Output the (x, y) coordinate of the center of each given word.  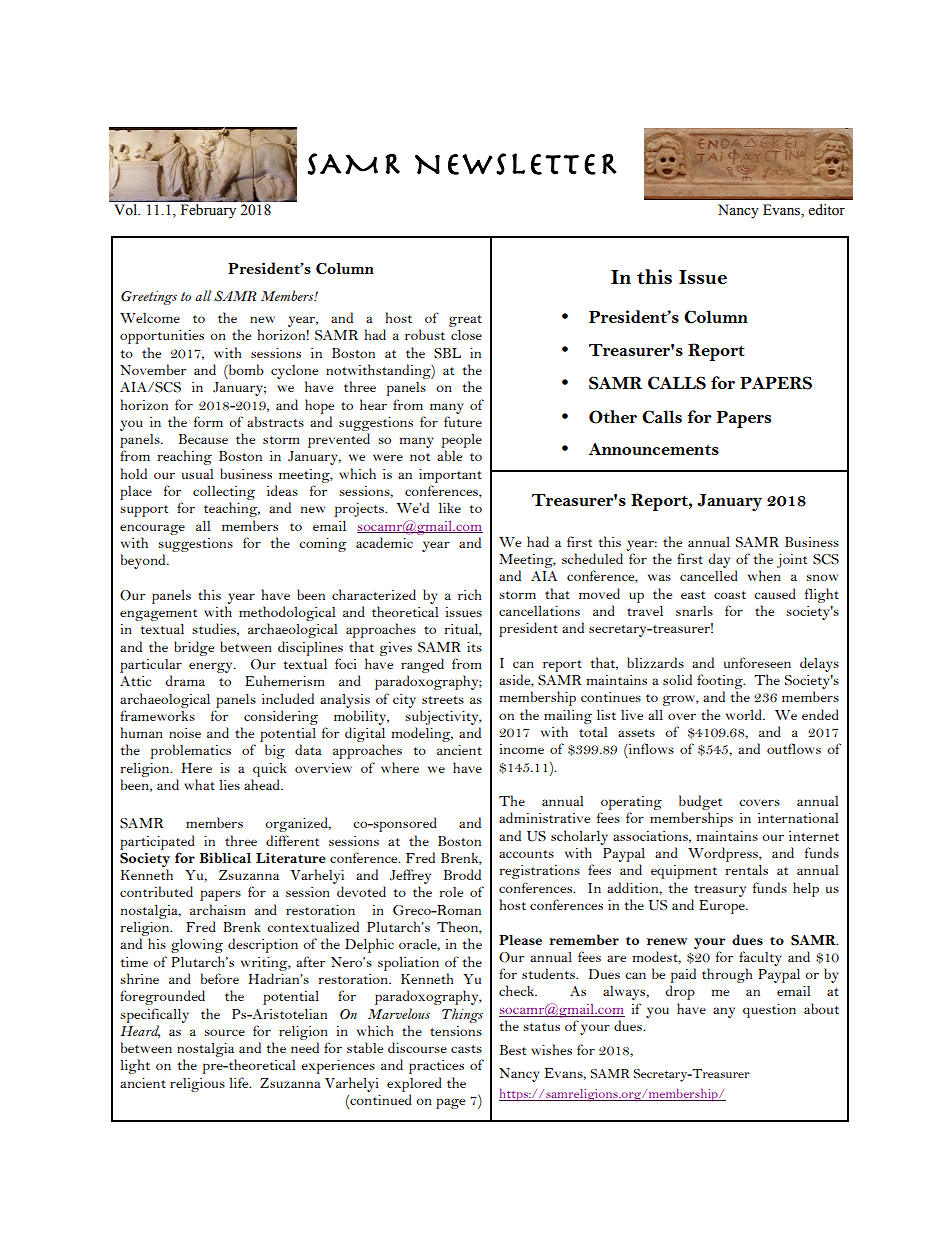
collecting (224, 492)
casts (466, 1049)
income (522, 749)
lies (229, 785)
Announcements (654, 449)
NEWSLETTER (516, 164)
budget (700, 804)
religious (197, 1084)
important (450, 476)
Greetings (149, 298)
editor (826, 210)
